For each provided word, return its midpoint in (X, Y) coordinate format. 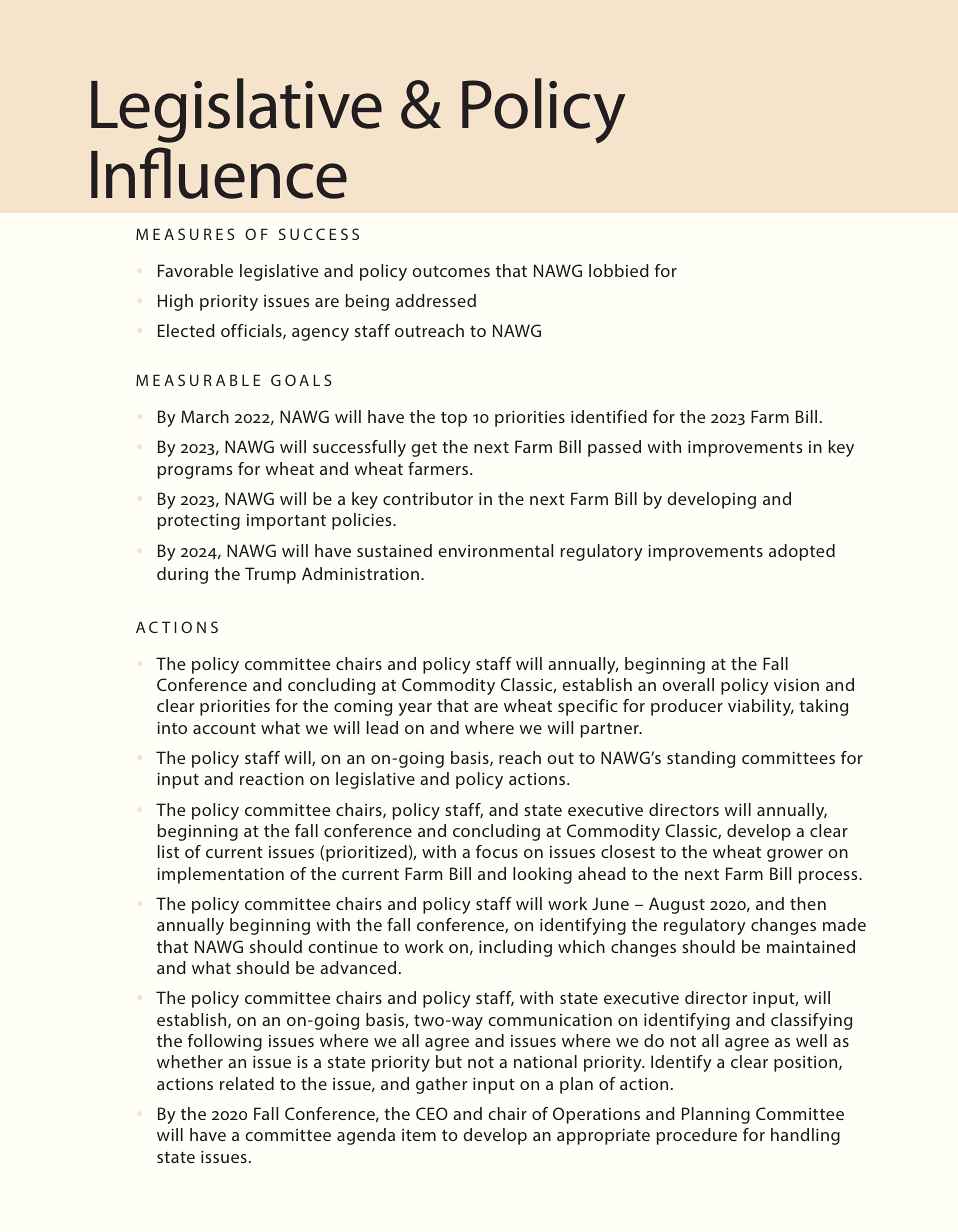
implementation (220, 875)
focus (497, 851)
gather (441, 1085)
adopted (802, 552)
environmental (495, 550)
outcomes (451, 271)
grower (795, 855)
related (247, 1083)
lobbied (619, 270)
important (286, 522)
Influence (219, 173)
